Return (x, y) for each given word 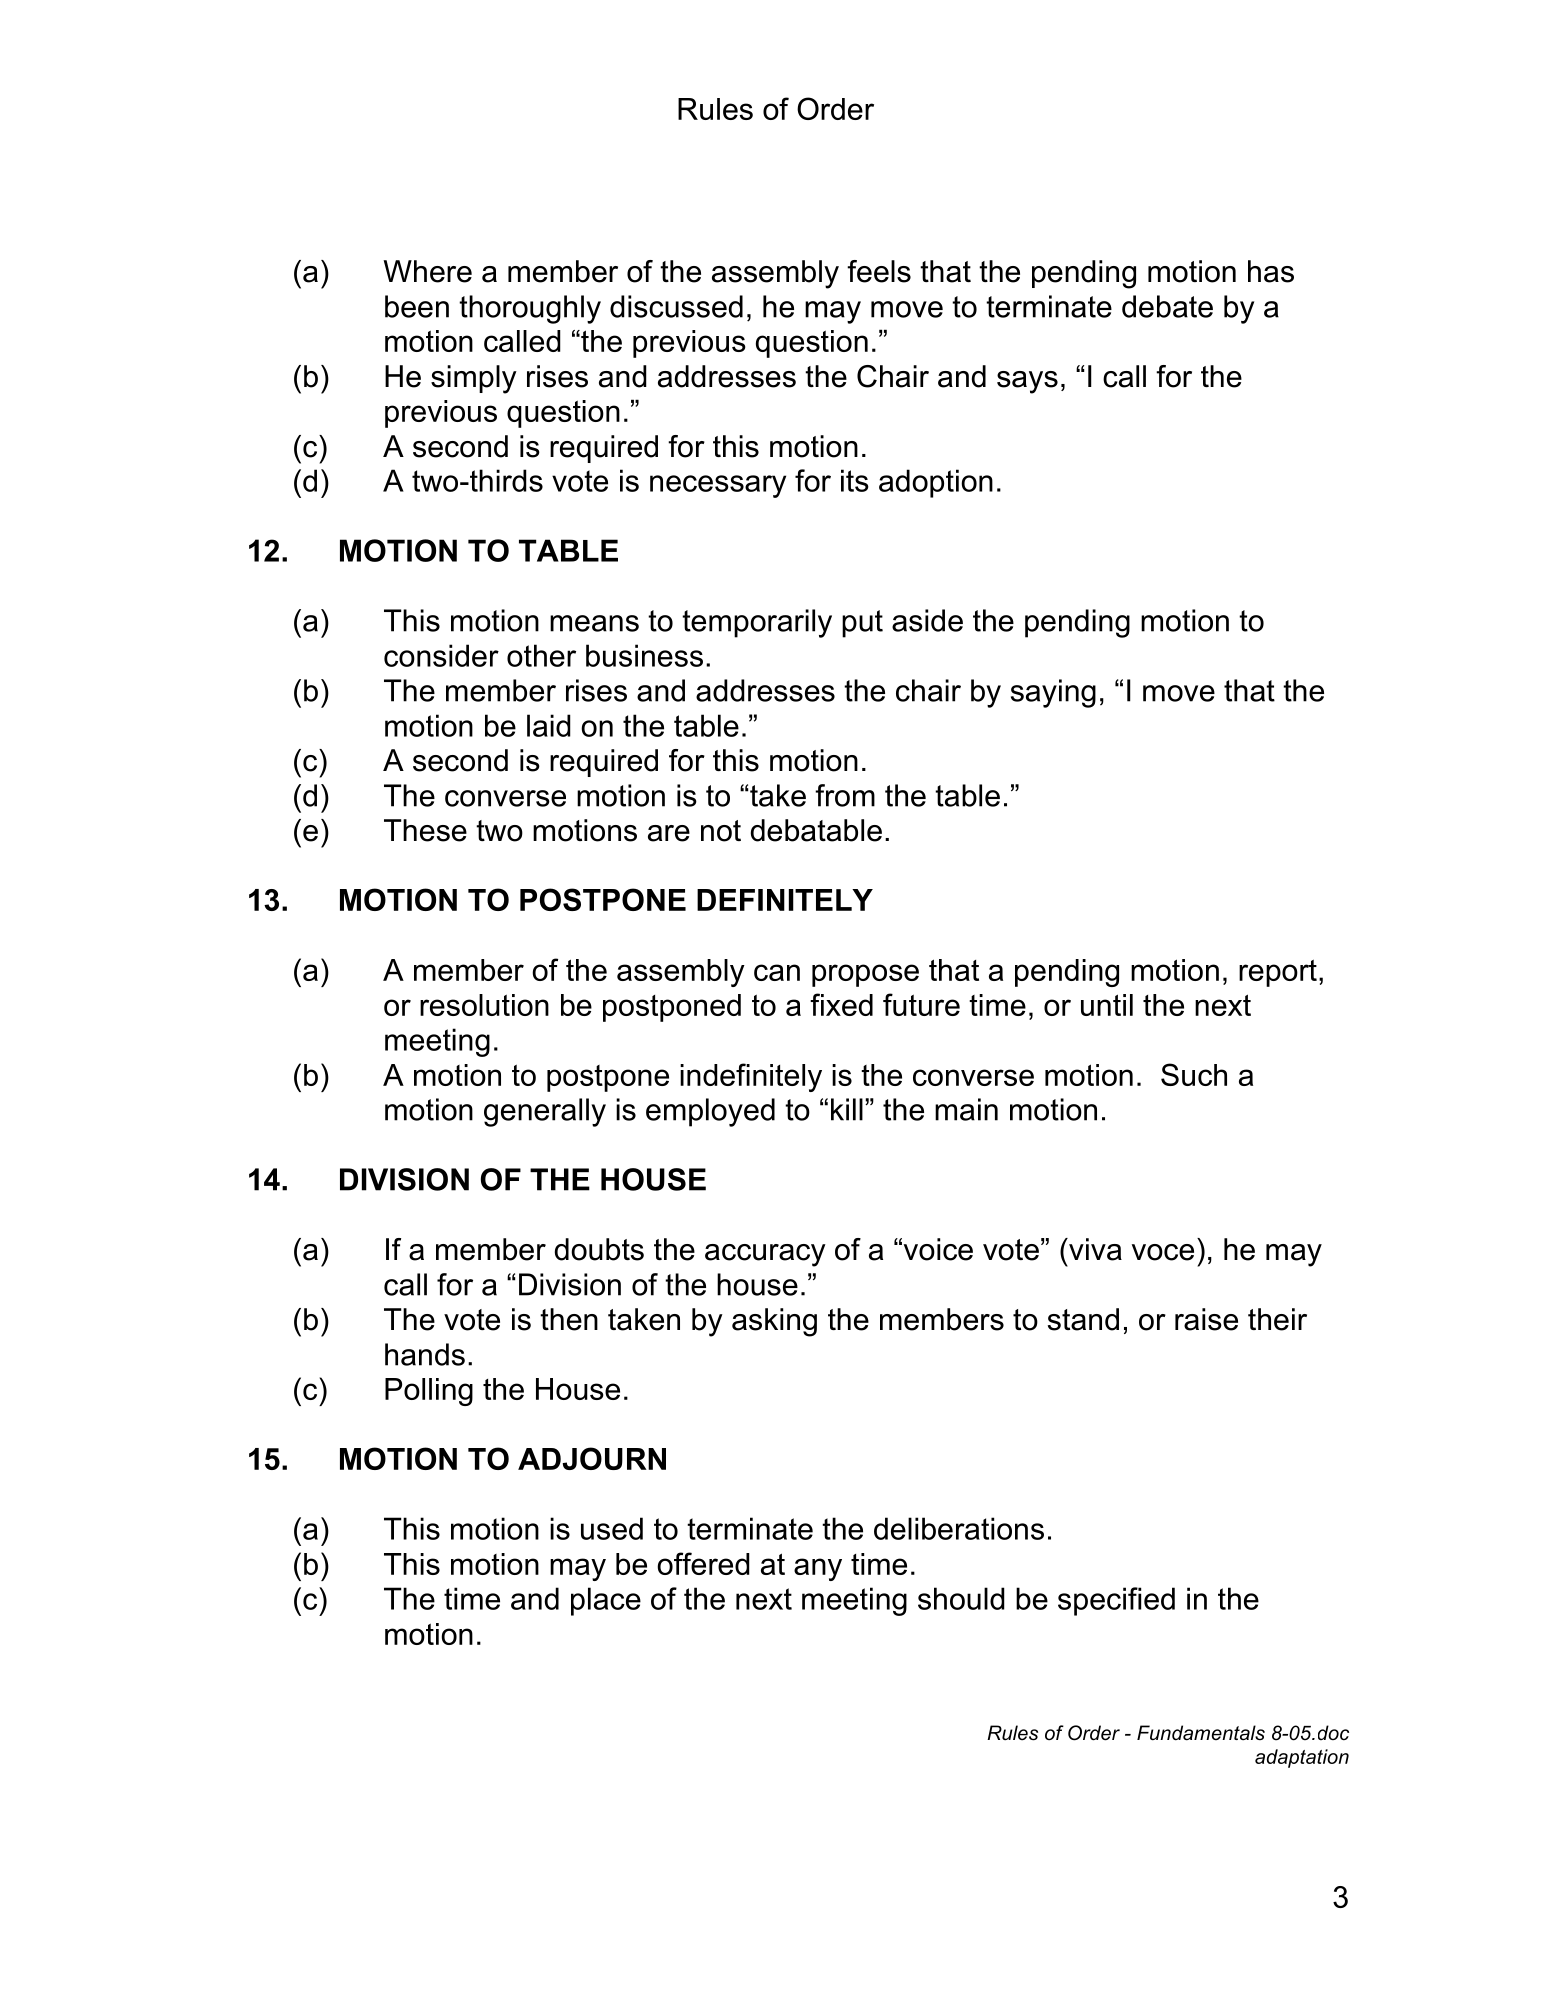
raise (1206, 1319)
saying (1053, 693)
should (961, 1598)
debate (1167, 306)
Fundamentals (1201, 1733)
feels (879, 271)
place (606, 1601)
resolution (484, 1005)
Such (1194, 1074)
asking (774, 1322)
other (541, 655)
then (569, 1319)
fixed (841, 1004)
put (862, 624)
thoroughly (530, 309)
